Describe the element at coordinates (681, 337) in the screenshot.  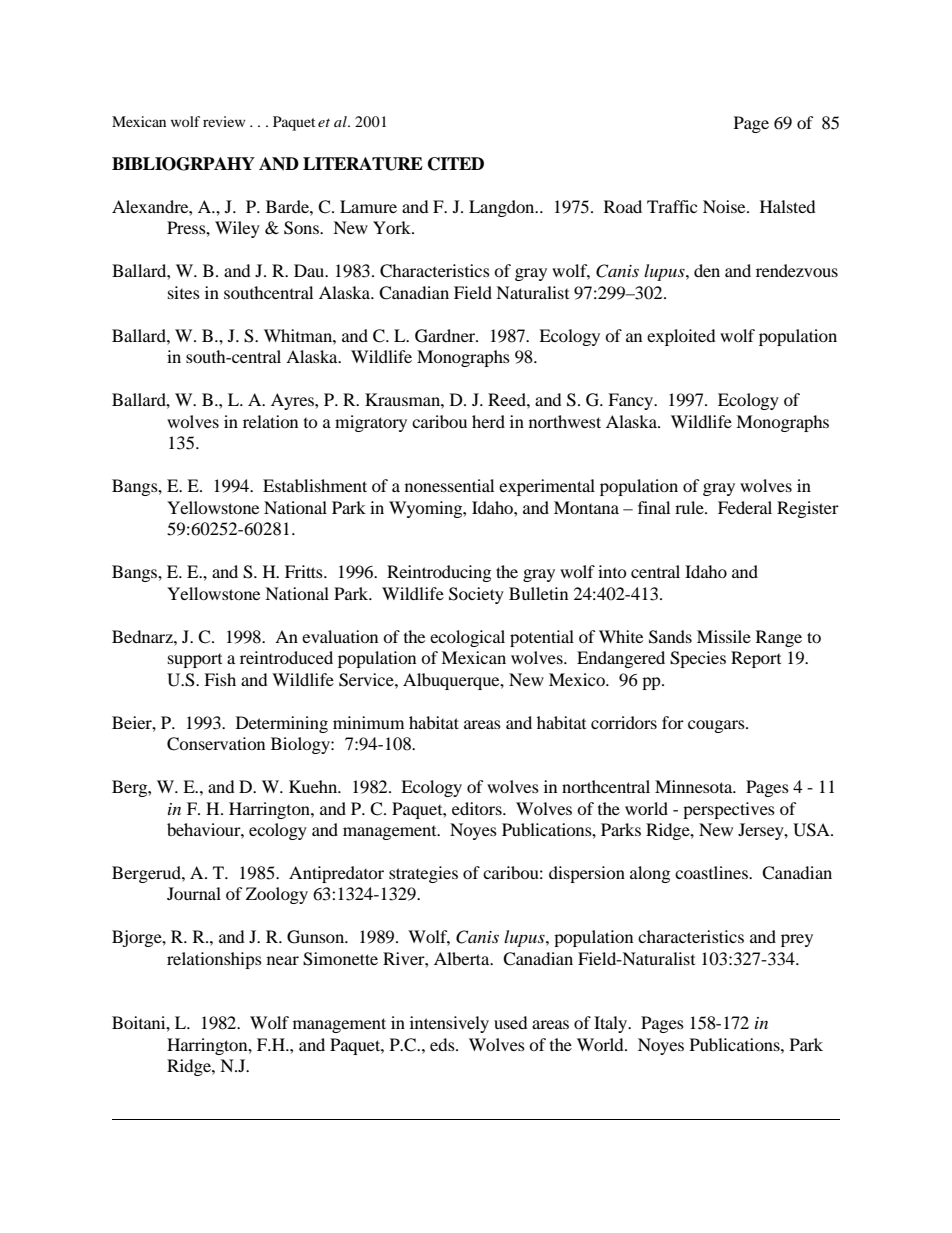
I see `exploited` at that location.
